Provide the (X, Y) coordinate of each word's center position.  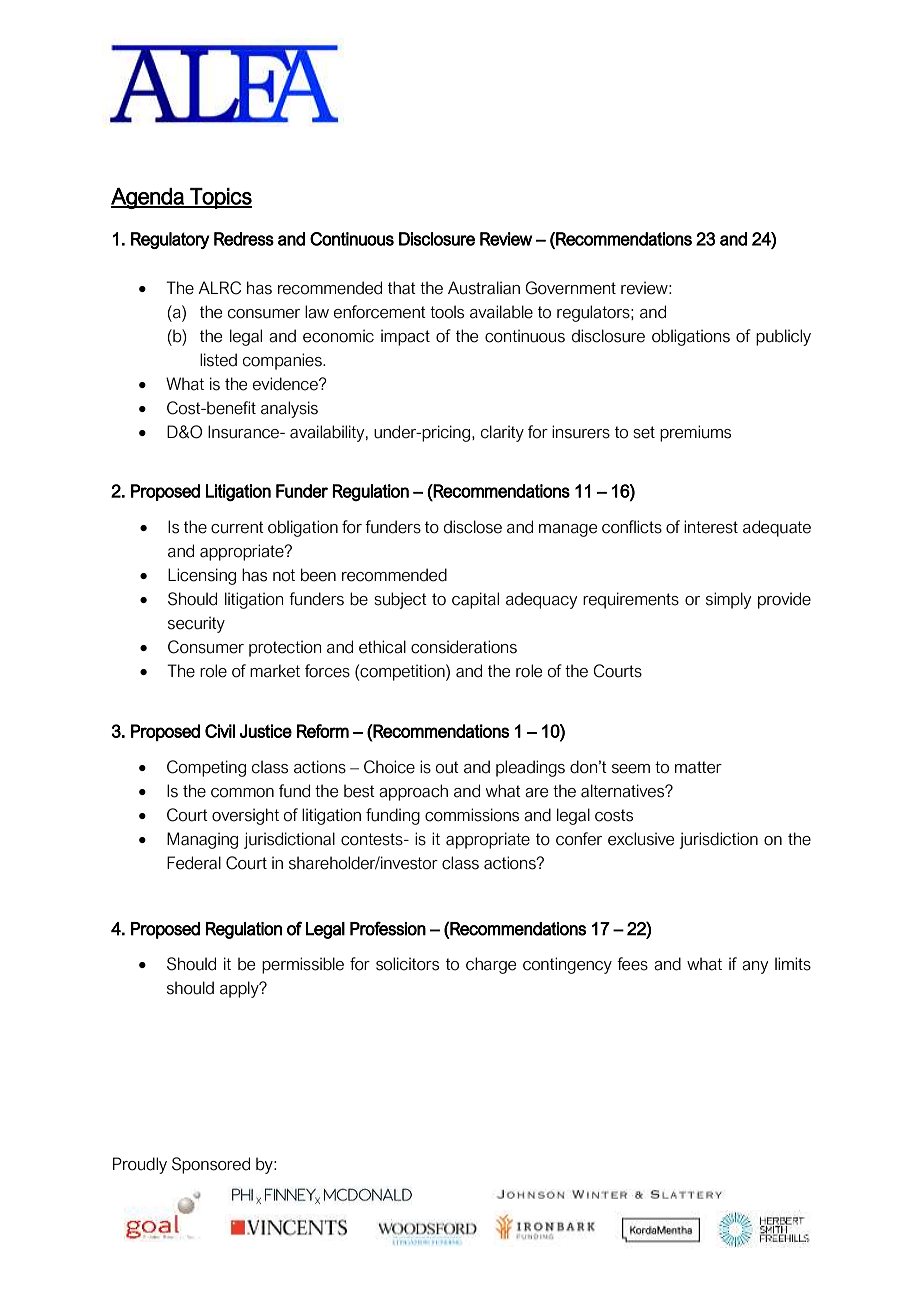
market (275, 671)
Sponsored (211, 1165)
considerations (464, 647)
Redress (244, 239)
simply (728, 600)
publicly (783, 337)
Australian (484, 288)
